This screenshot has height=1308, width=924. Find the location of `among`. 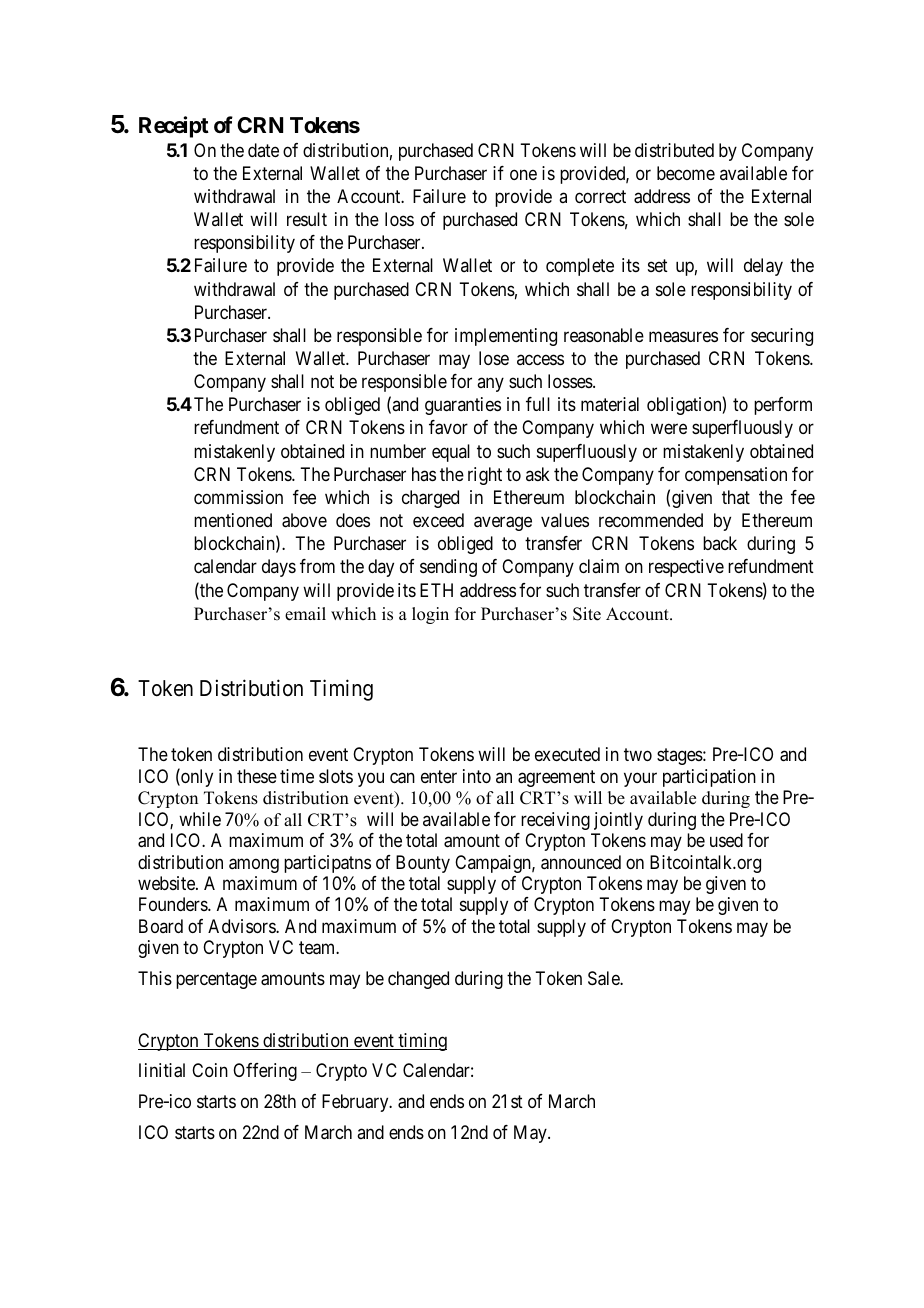

among is located at coordinates (254, 865).
